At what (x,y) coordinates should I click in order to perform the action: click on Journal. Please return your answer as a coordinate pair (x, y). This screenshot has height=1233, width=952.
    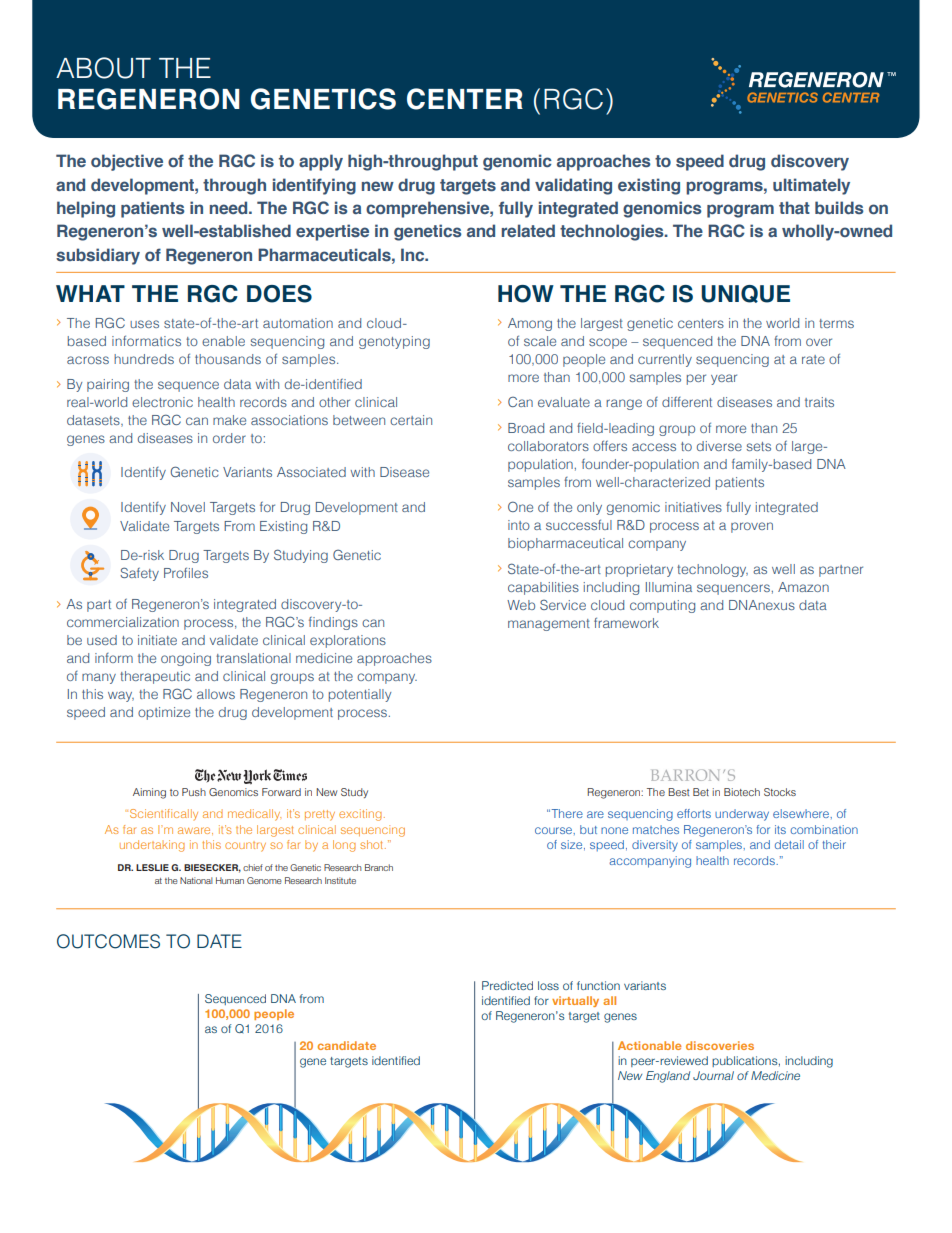
    Looking at the image, I should click on (713, 1075).
